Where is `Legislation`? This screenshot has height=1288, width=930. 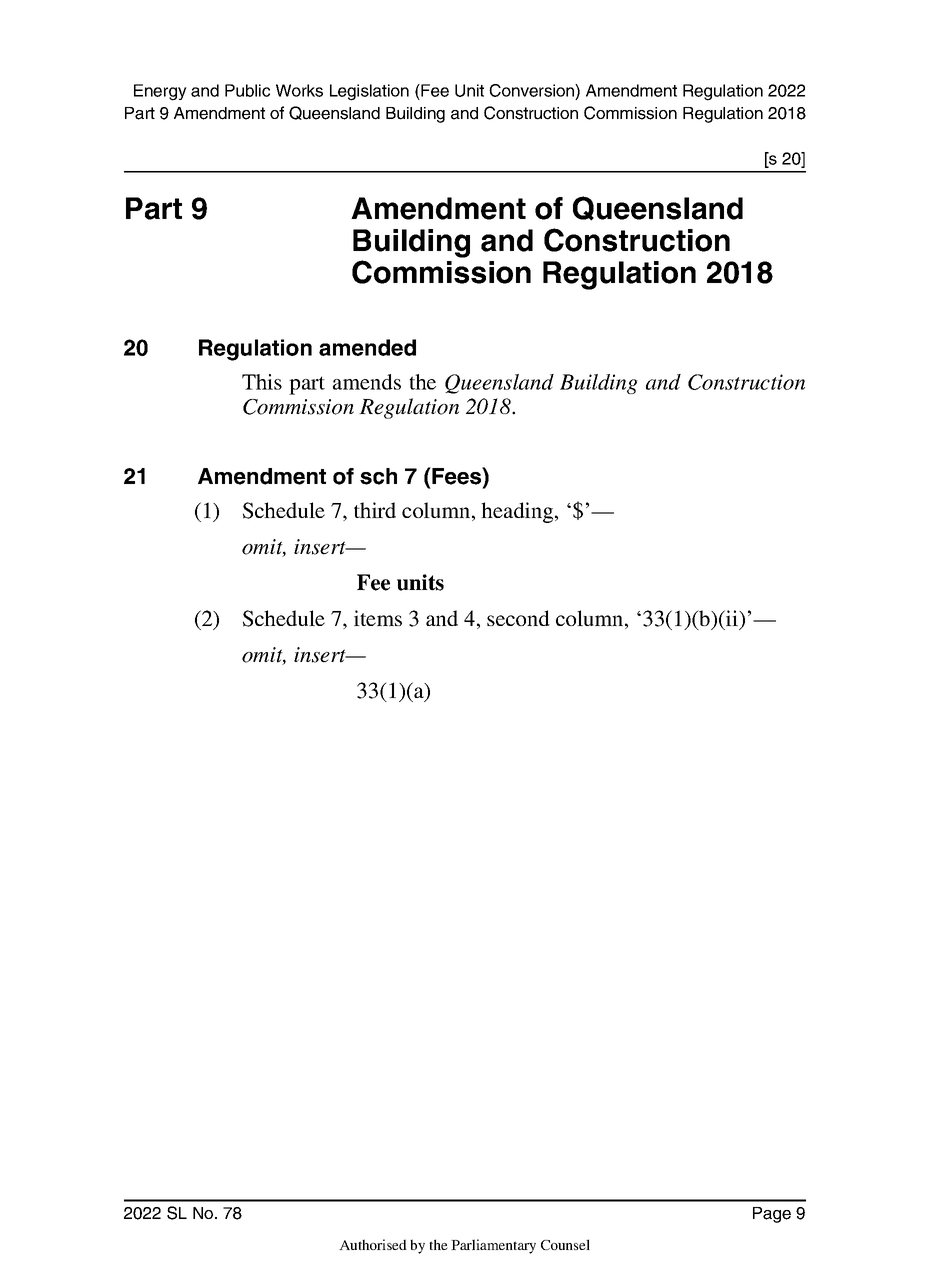 Legislation is located at coordinates (369, 92).
